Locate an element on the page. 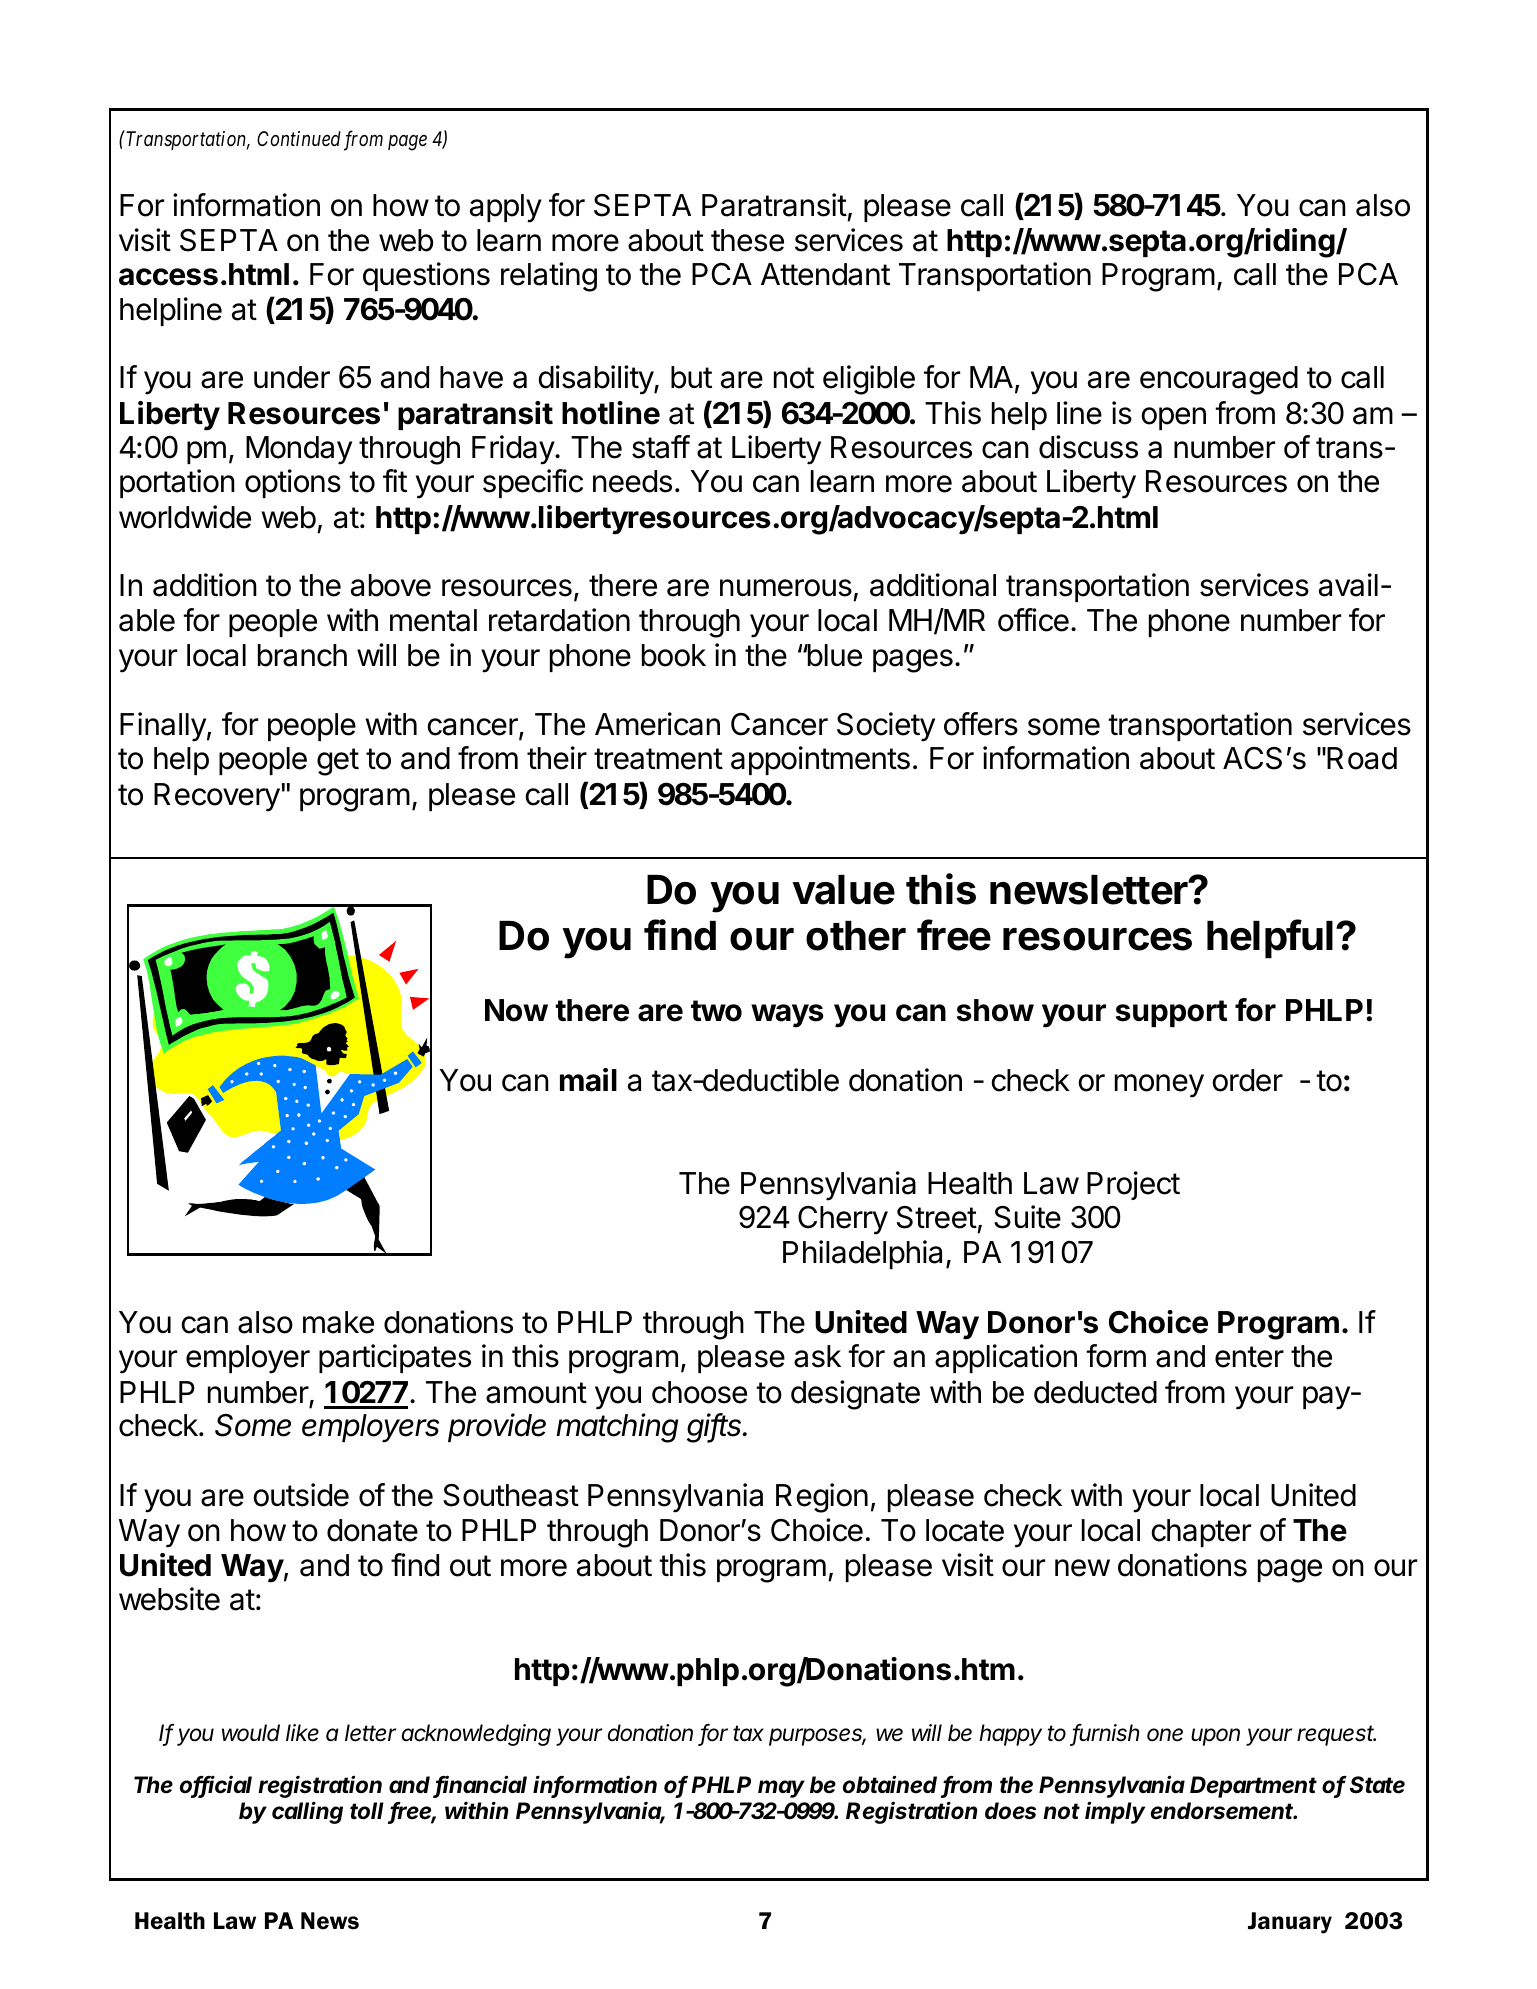 The height and width of the image is (1989, 1537). make is located at coordinates (338, 1322).
